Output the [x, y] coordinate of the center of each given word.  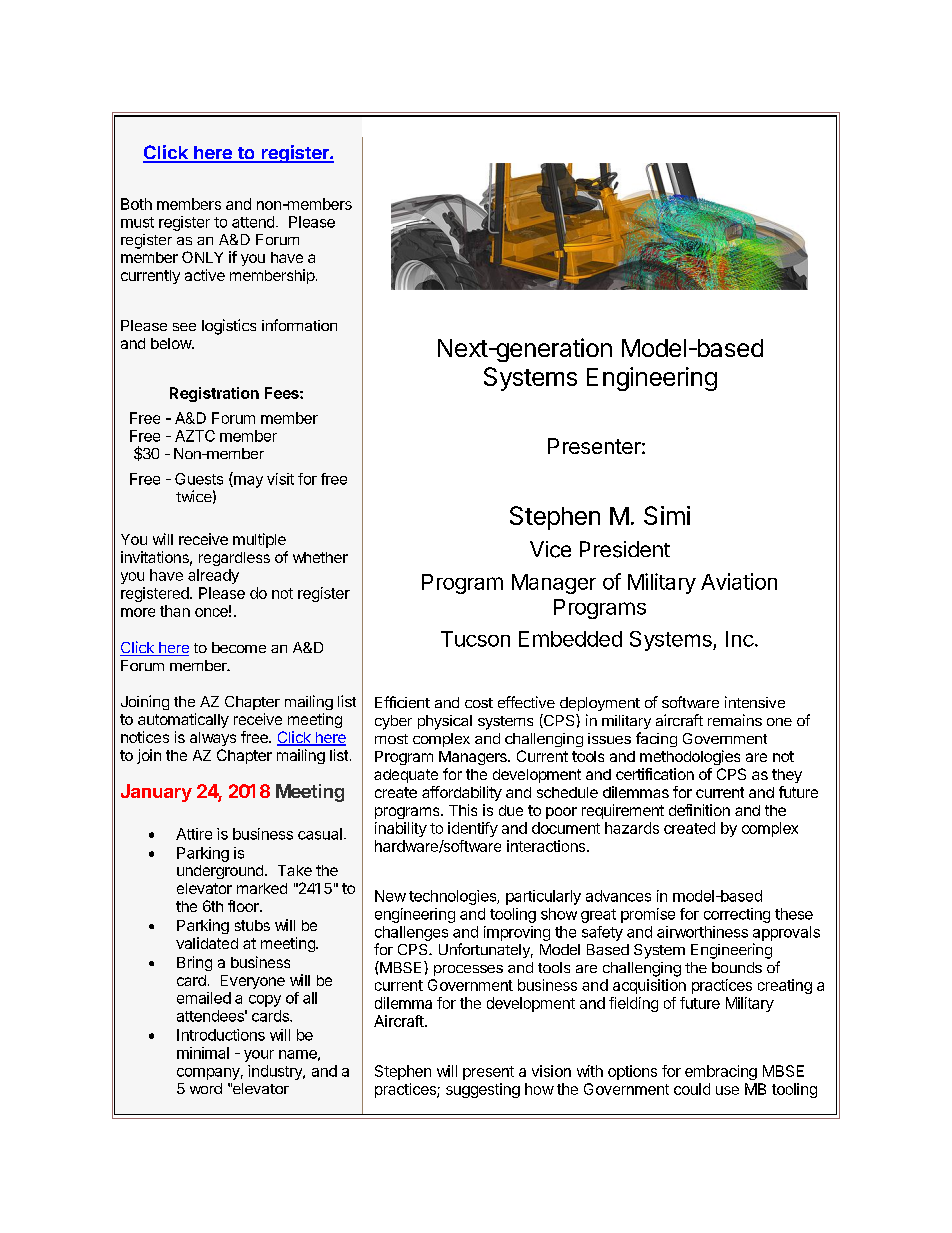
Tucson [475, 639]
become [239, 647]
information [299, 325]
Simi [667, 515]
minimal [203, 1053]
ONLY [202, 257]
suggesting [483, 1090]
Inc [740, 639]
